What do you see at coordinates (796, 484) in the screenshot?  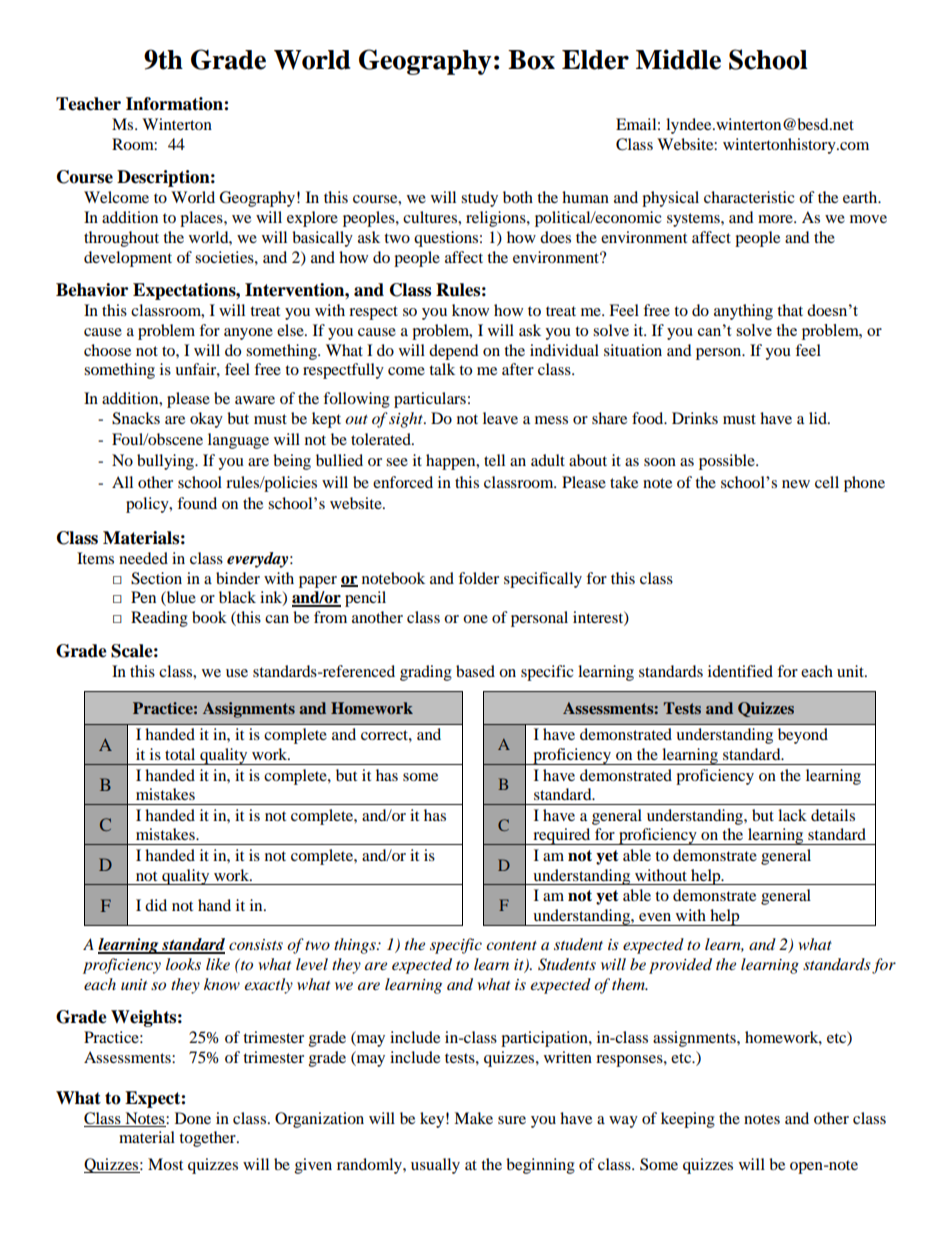 I see `new` at bounding box center [796, 484].
